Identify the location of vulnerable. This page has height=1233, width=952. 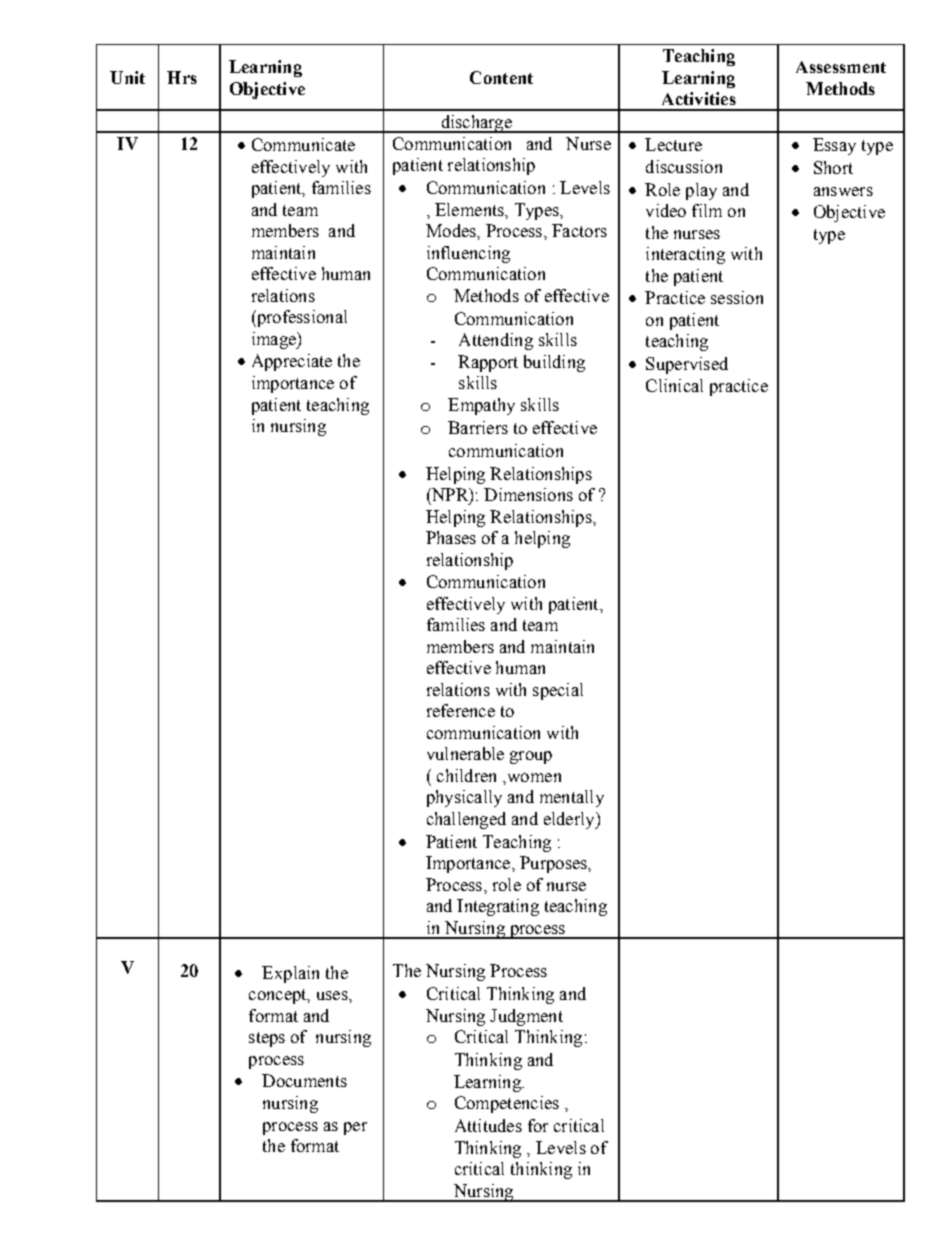
(465, 753).
